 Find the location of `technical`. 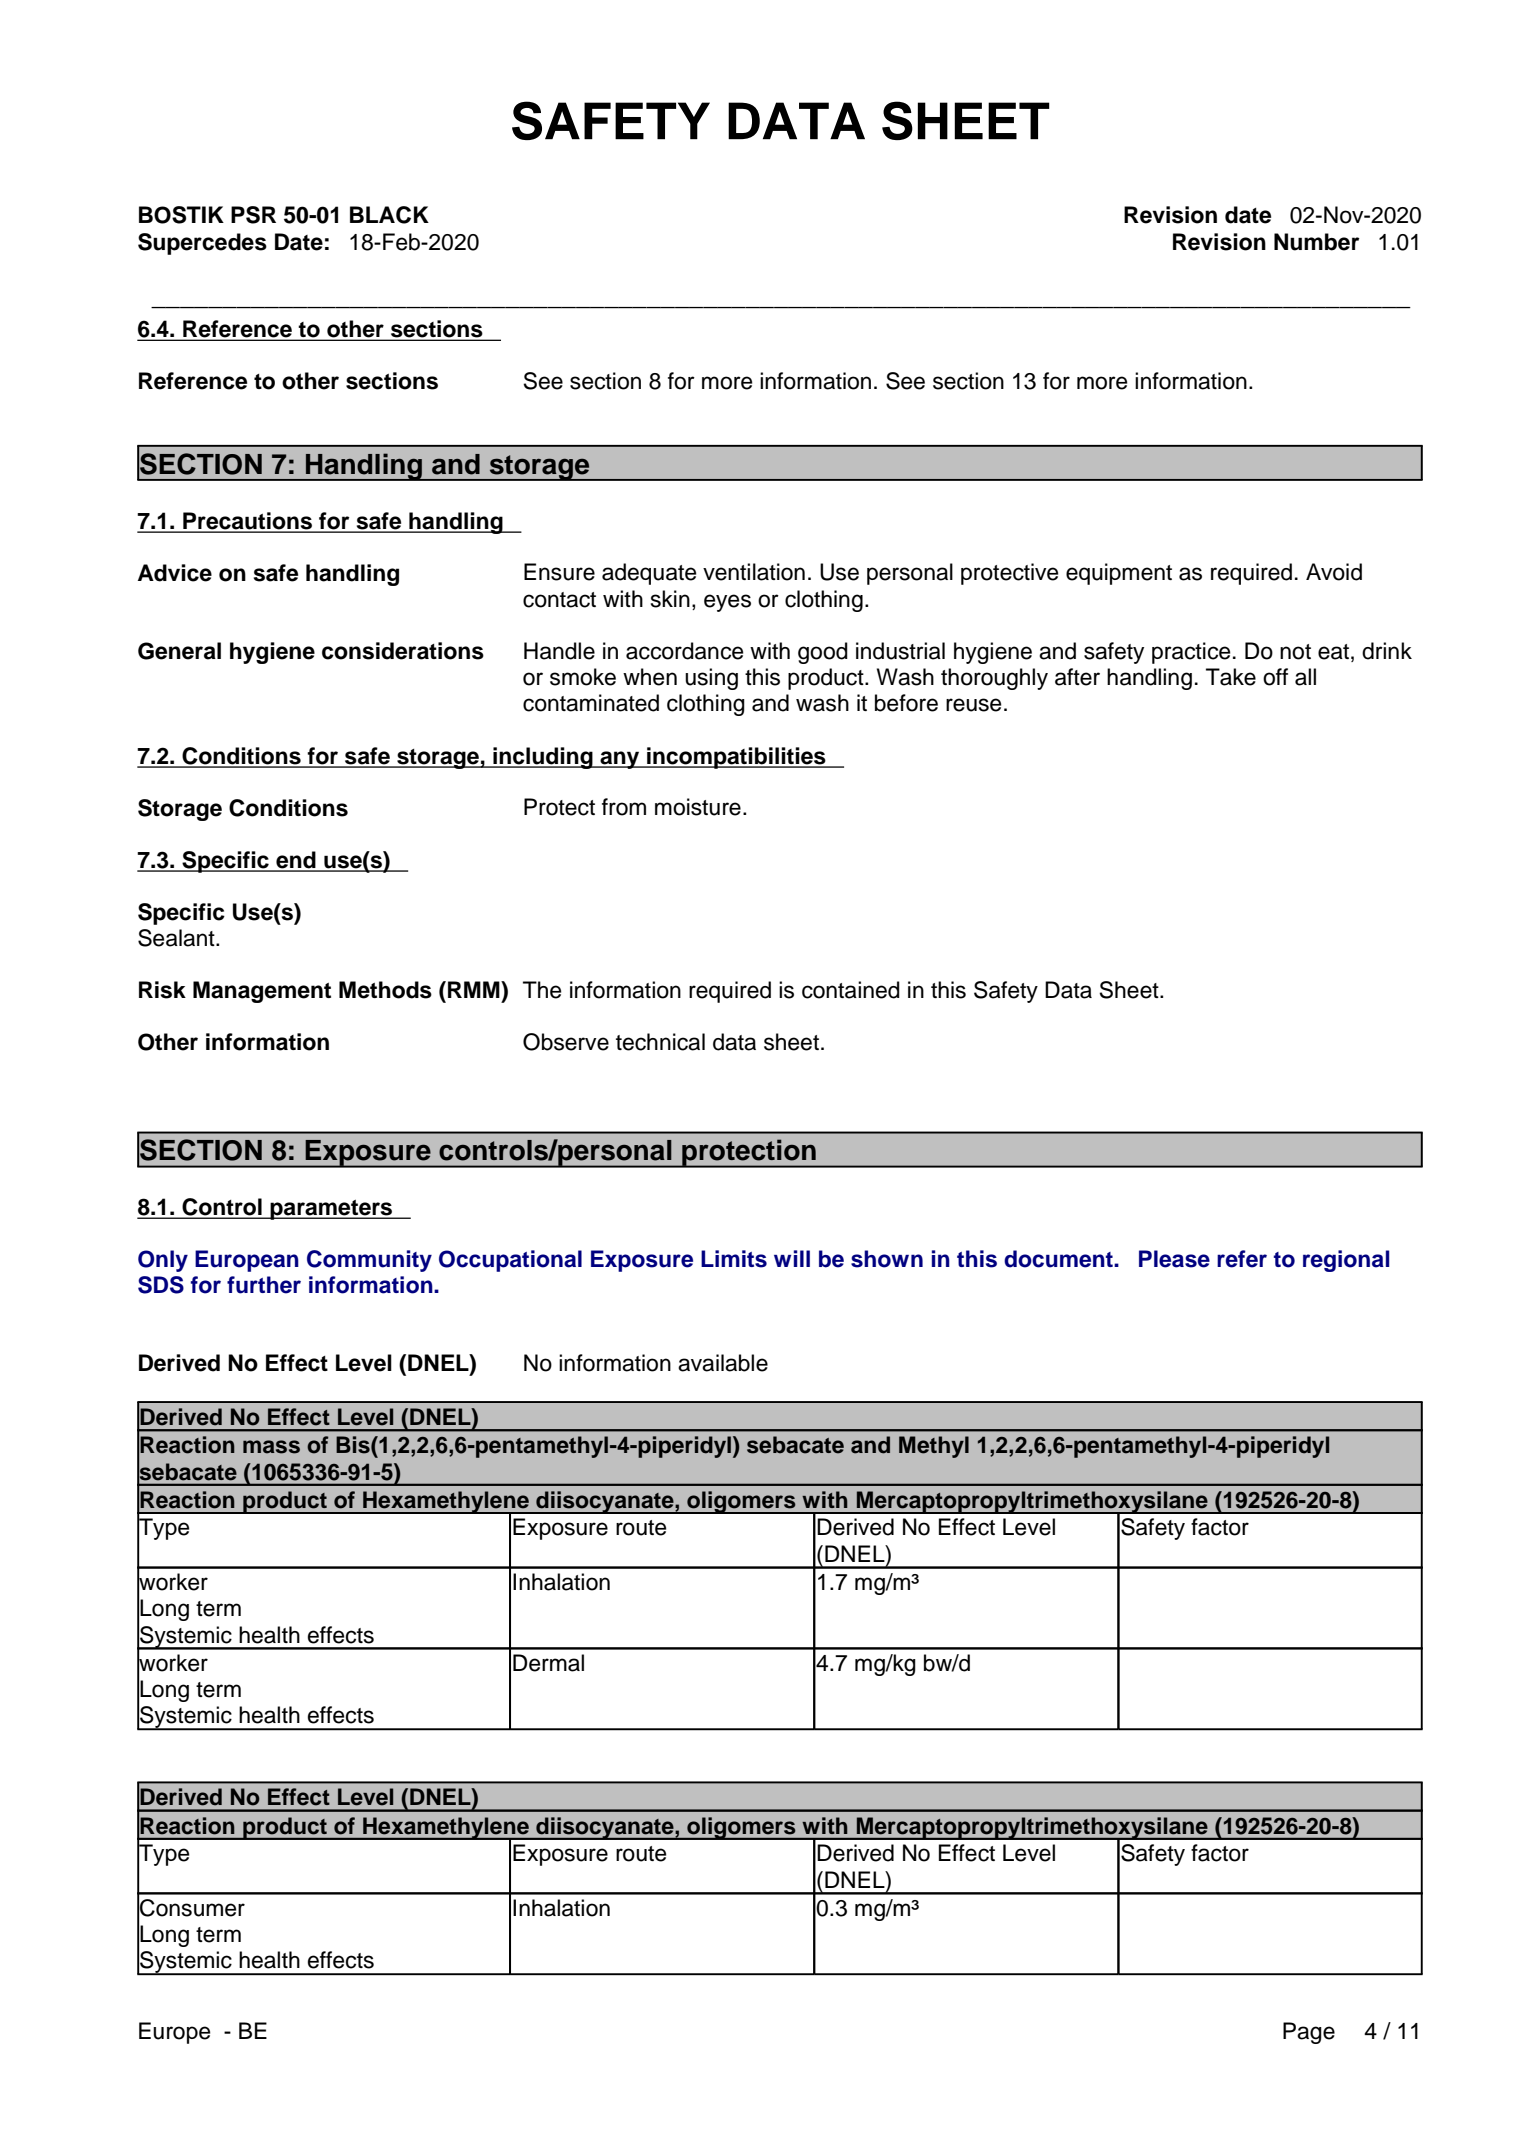

technical is located at coordinates (660, 1042).
